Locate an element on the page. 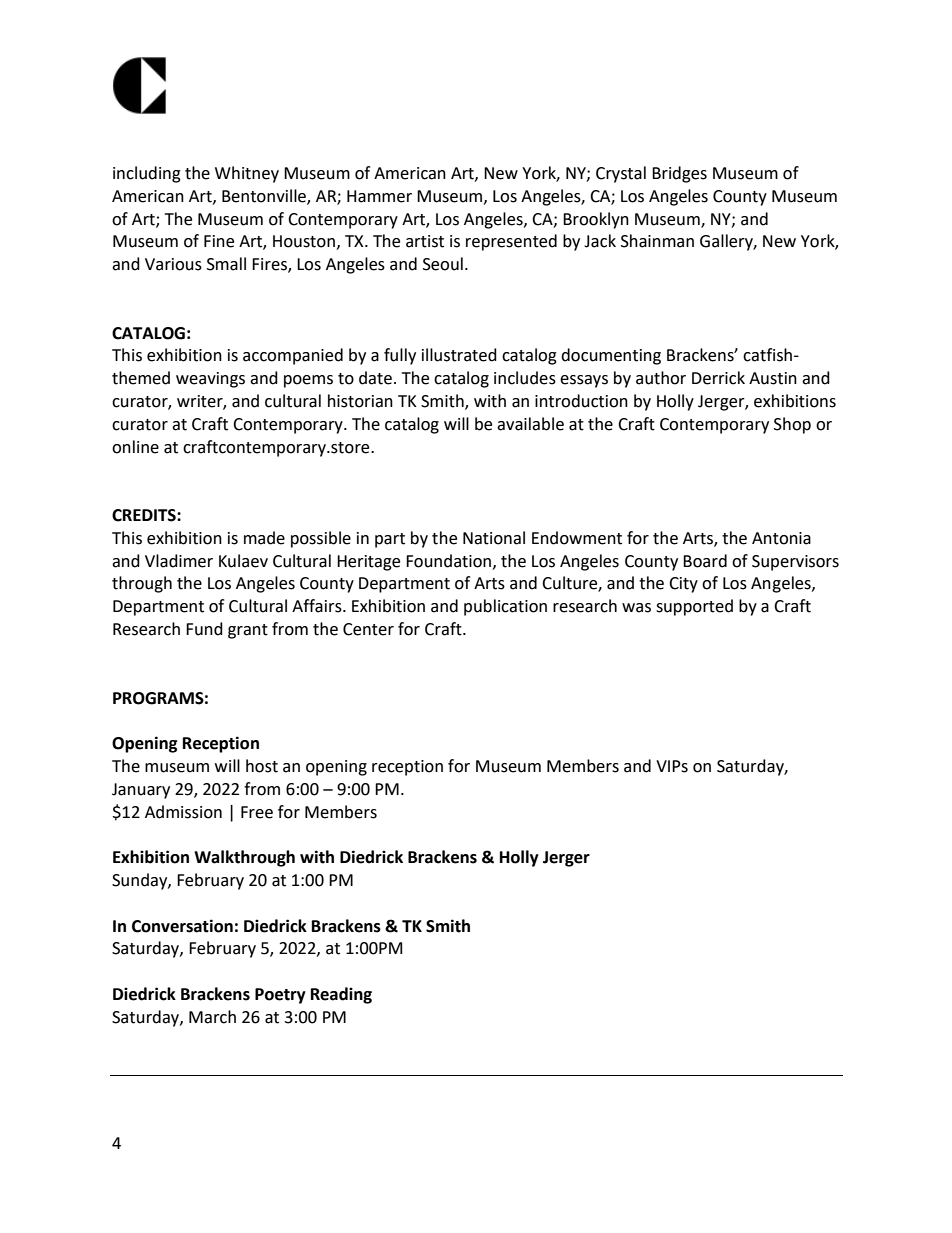 The image size is (952, 1233). poems is located at coordinates (308, 381).
